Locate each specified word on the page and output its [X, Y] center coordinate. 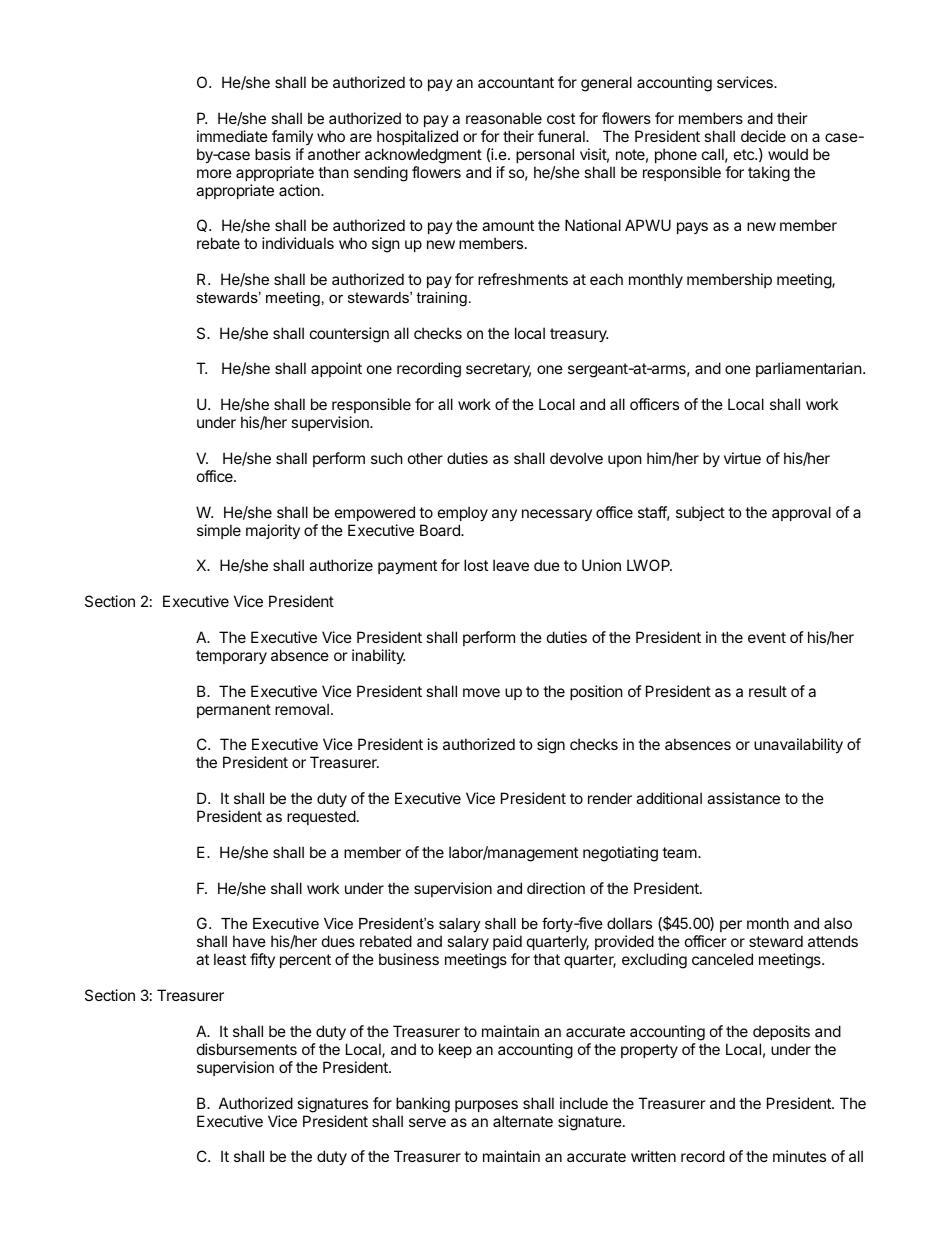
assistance [743, 798]
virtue [742, 458]
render [610, 798]
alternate [523, 1121]
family [292, 137]
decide [763, 136]
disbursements [247, 1049]
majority [273, 531]
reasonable [504, 118]
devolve [576, 458]
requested [321, 817]
